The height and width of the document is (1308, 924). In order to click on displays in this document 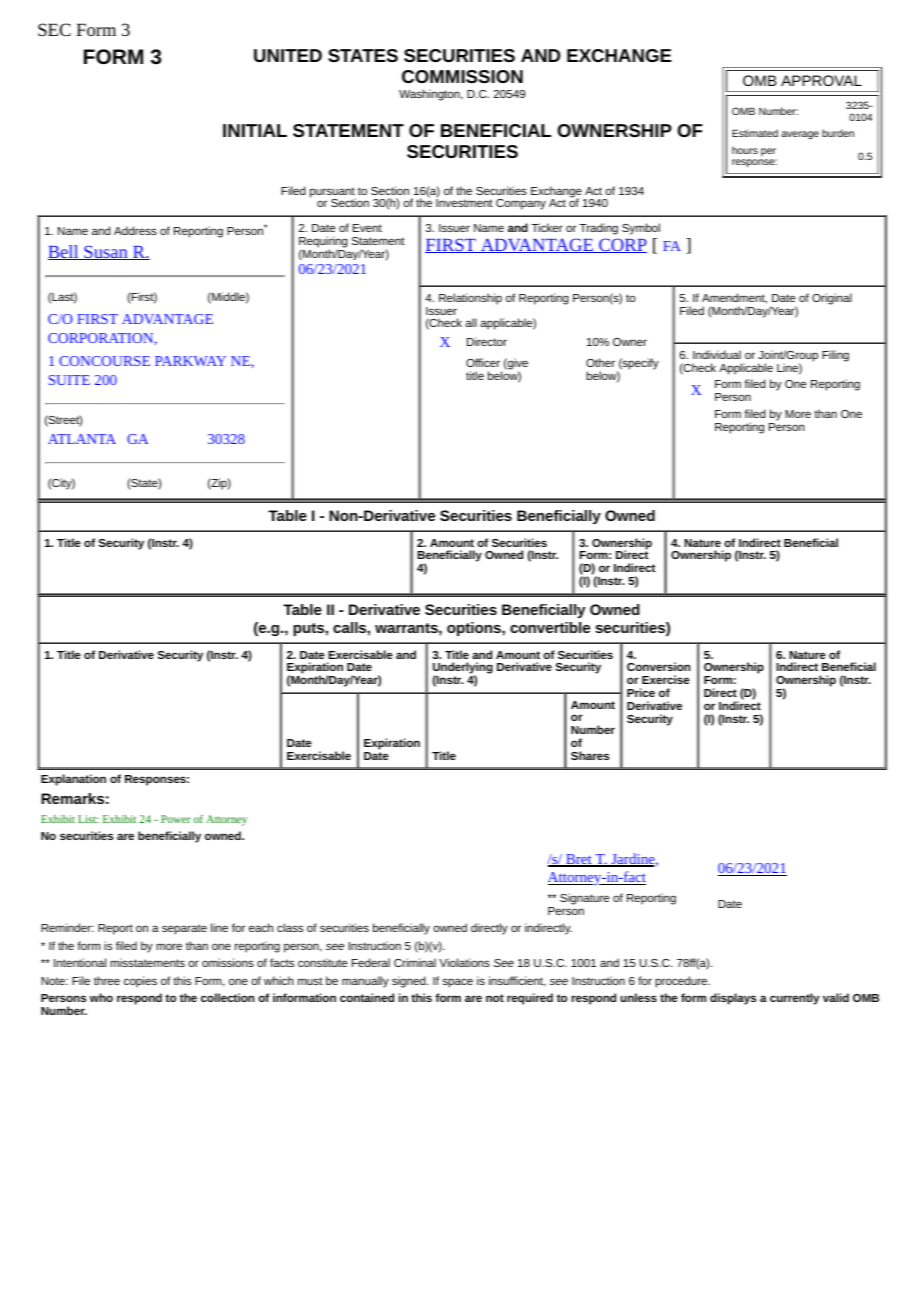, I will do `click(733, 999)`.
